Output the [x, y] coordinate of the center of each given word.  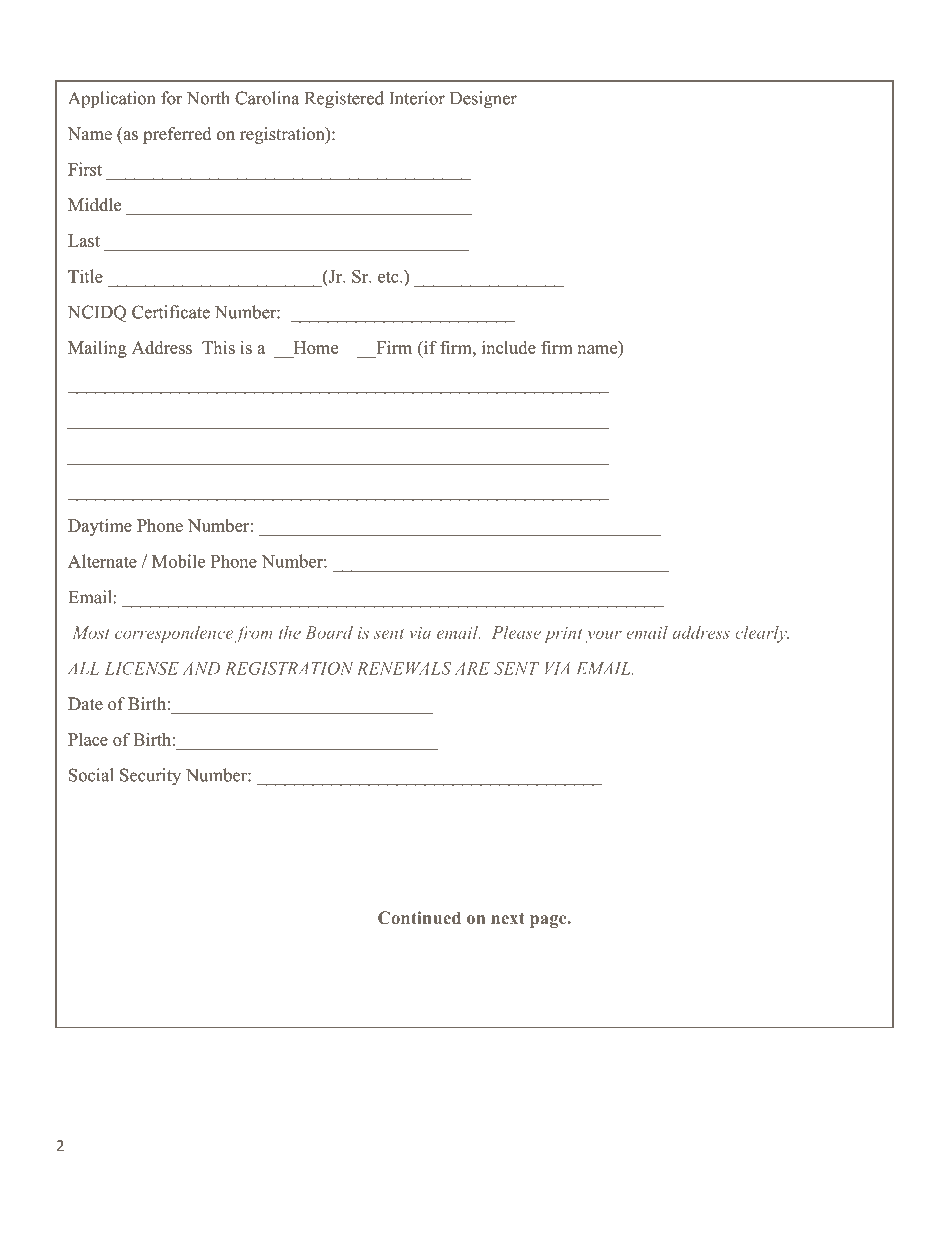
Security [150, 777]
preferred [177, 135]
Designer [483, 100]
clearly [762, 634]
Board [329, 632]
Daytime [100, 527]
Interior [417, 98]
